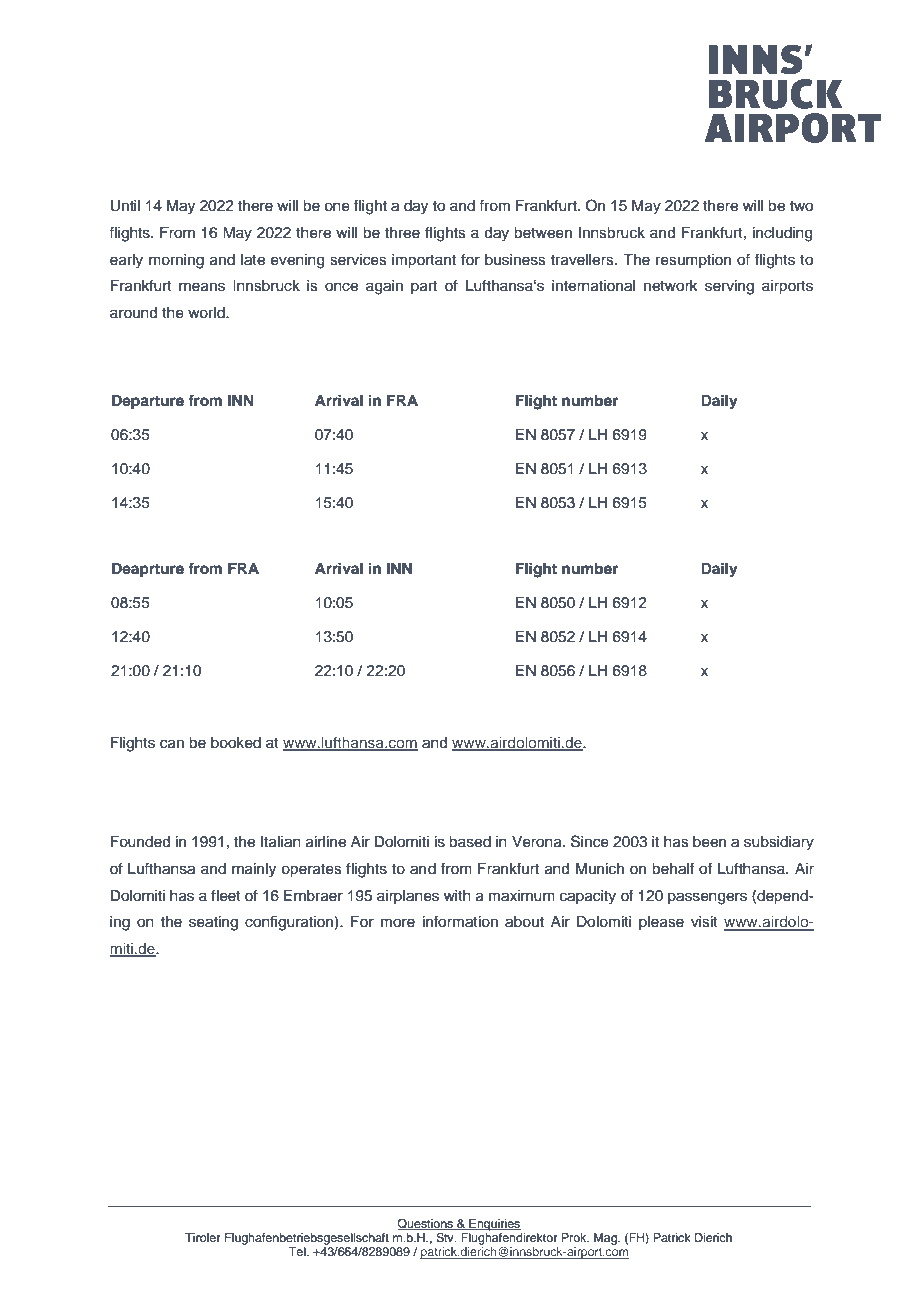 The height and width of the screenshot is (1308, 924). What do you see at coordinates (176, 261) in the screenshot?
I see `morning` at bounding box center [176, 261].
